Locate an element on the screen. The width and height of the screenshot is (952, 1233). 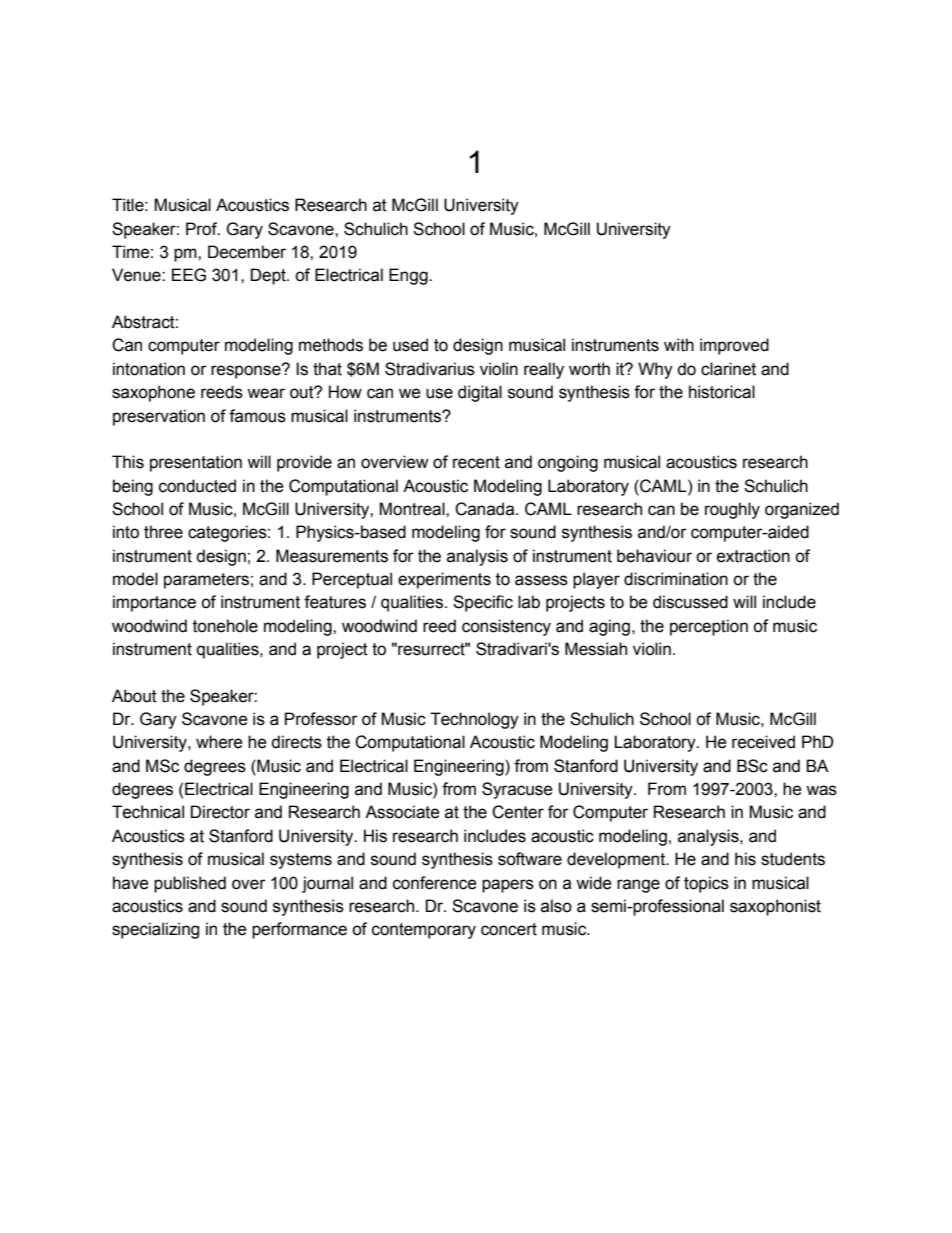
published is located at coordinates (190, 884).
